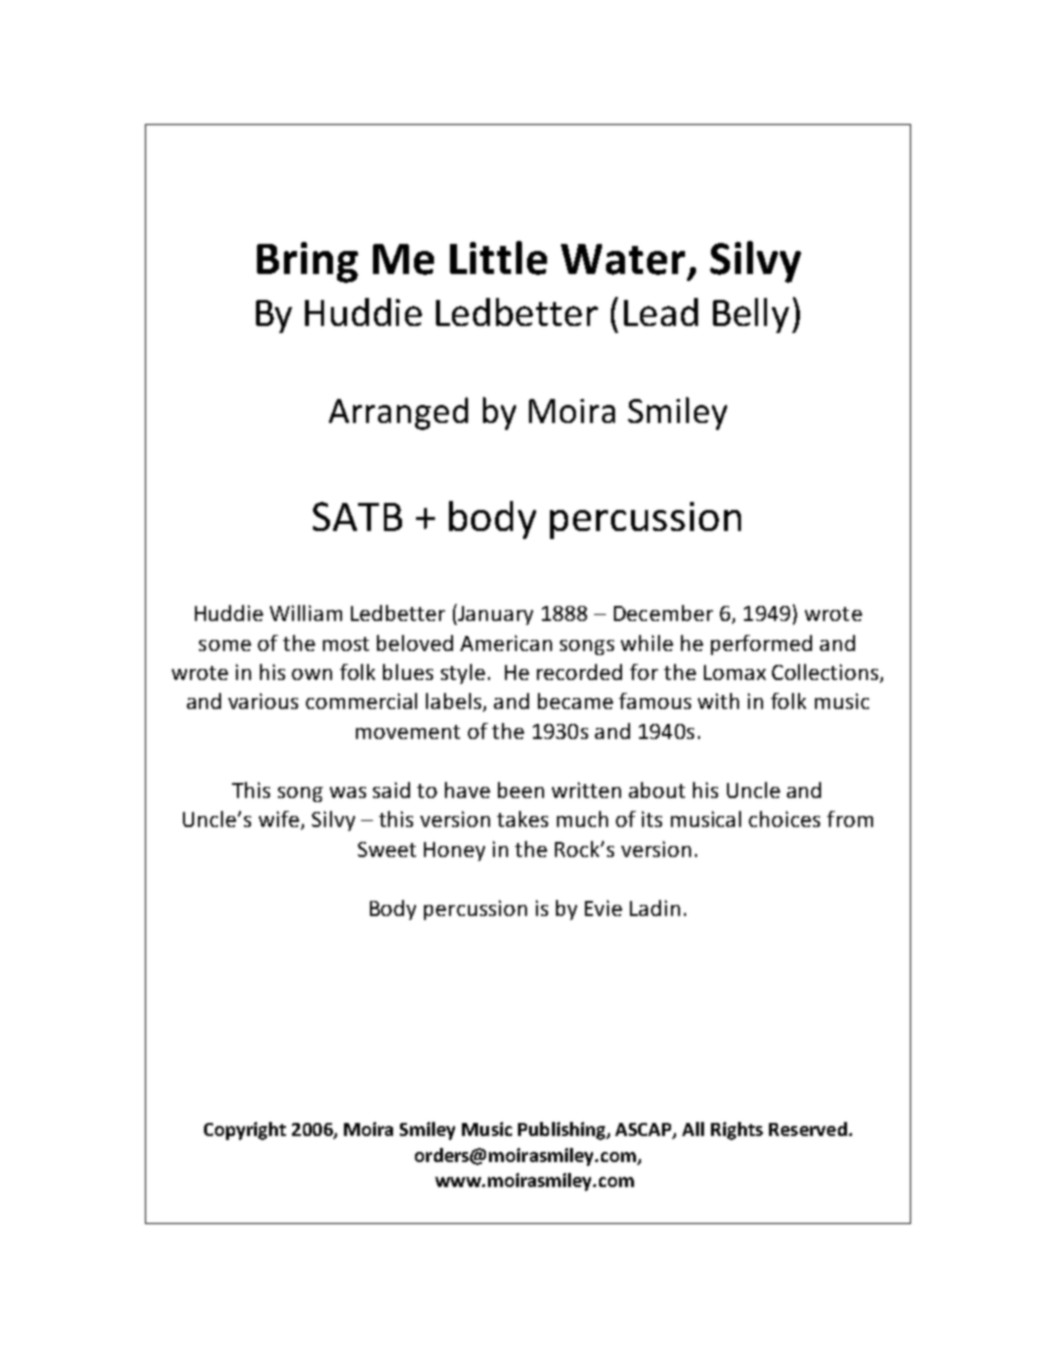 Image resolution: width=1056 pixels, height=1366 pixels. Describe the element at coordinates (306, 613) in the screenshot. I see `William` at that location.
